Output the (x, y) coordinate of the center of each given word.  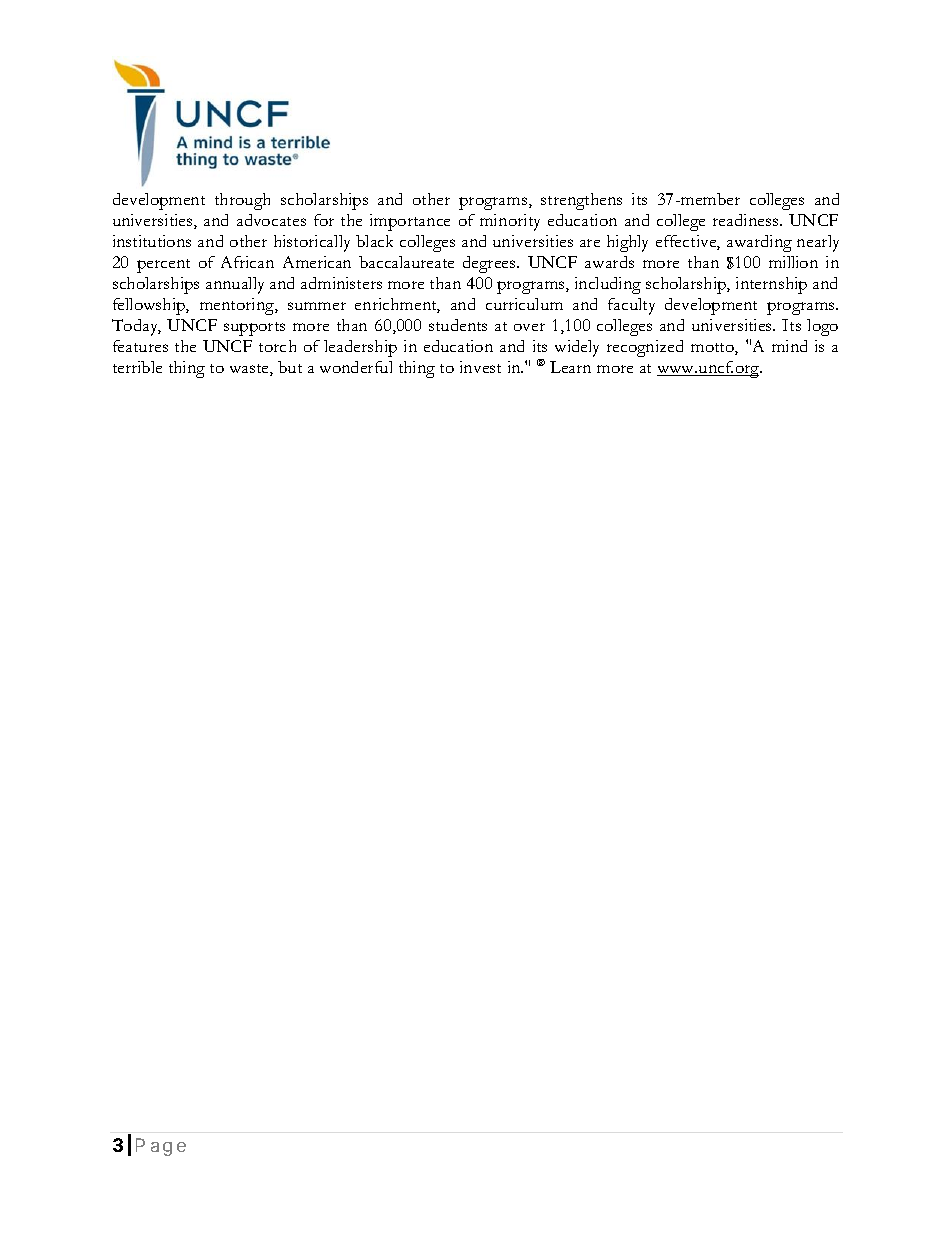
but (290, 367)
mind (789, 346)
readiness (747, 220)
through (242, 201)
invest (480, 367)
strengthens (581, 201)
